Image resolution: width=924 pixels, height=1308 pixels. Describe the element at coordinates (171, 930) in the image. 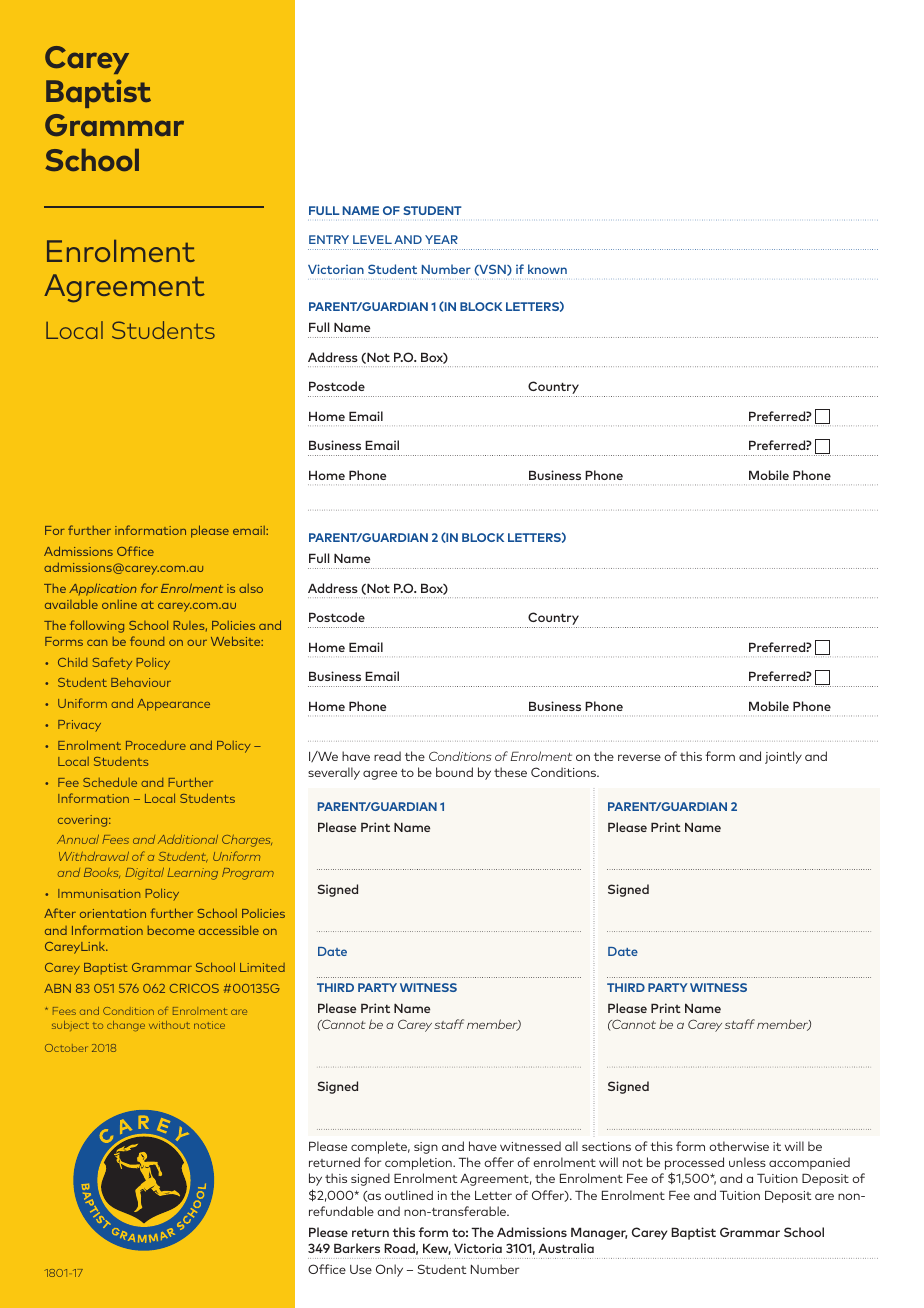

I see `become` at that location.
